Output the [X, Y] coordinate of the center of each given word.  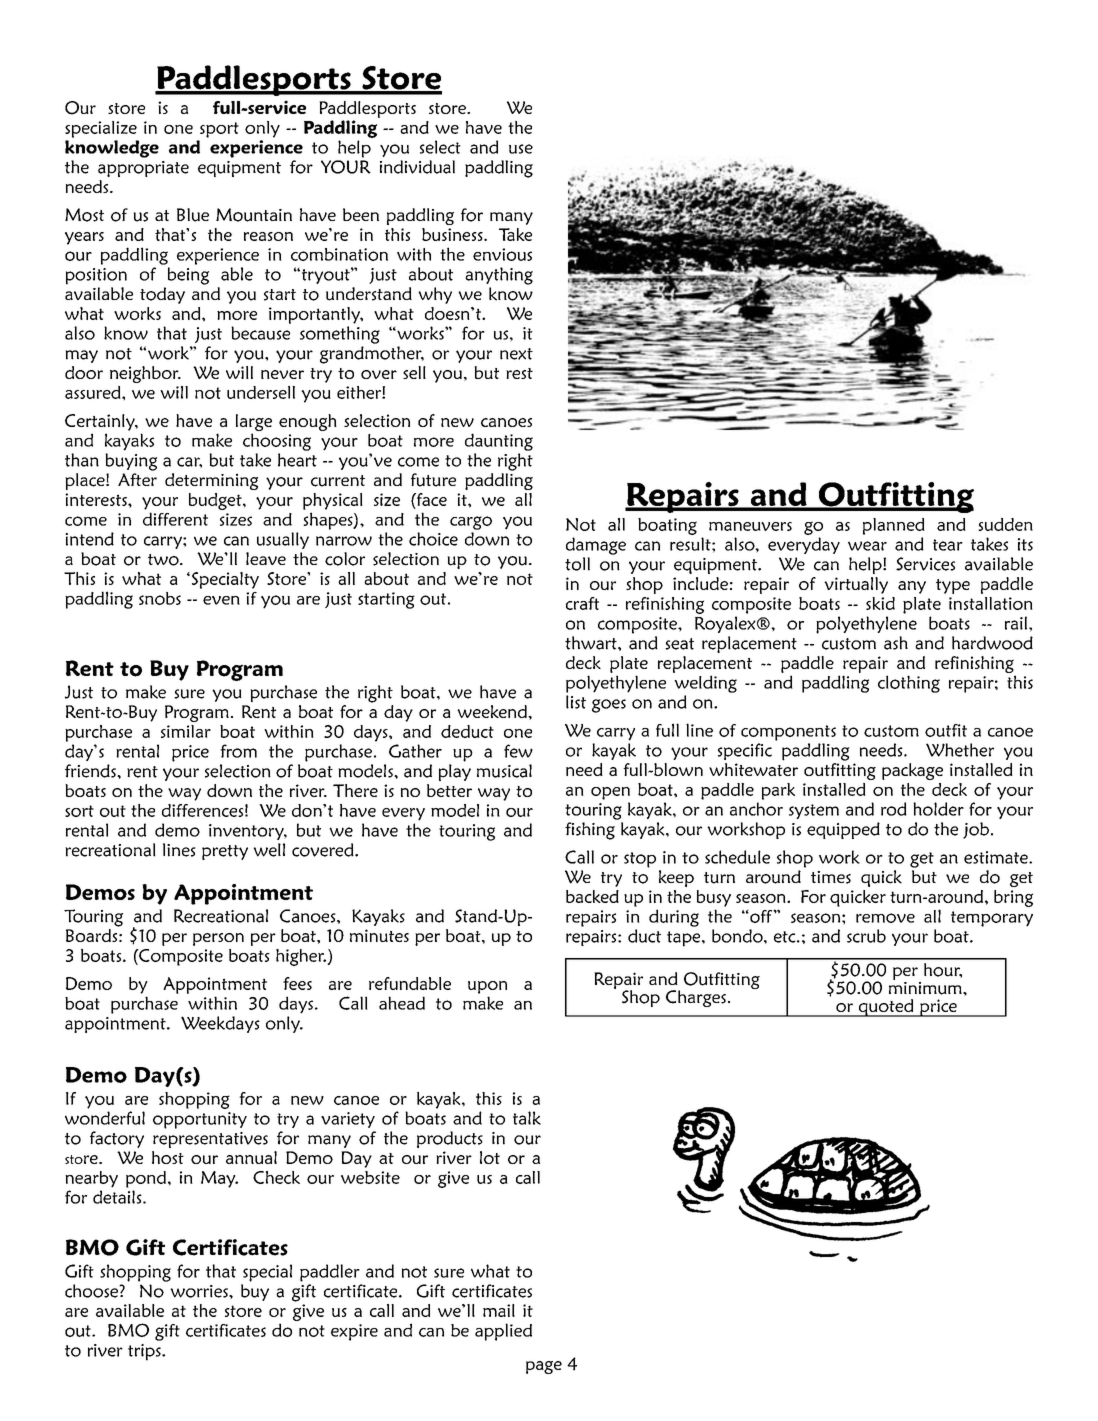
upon [487, 987]
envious [502, 254]
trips [145, 1352]
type [953, 586]
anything [499, 276]
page [544, 1367]
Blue [193, 215]
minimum [926, 987]
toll [577, 564]
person [218, 939]
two [164, 560]
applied [503, 1332]
